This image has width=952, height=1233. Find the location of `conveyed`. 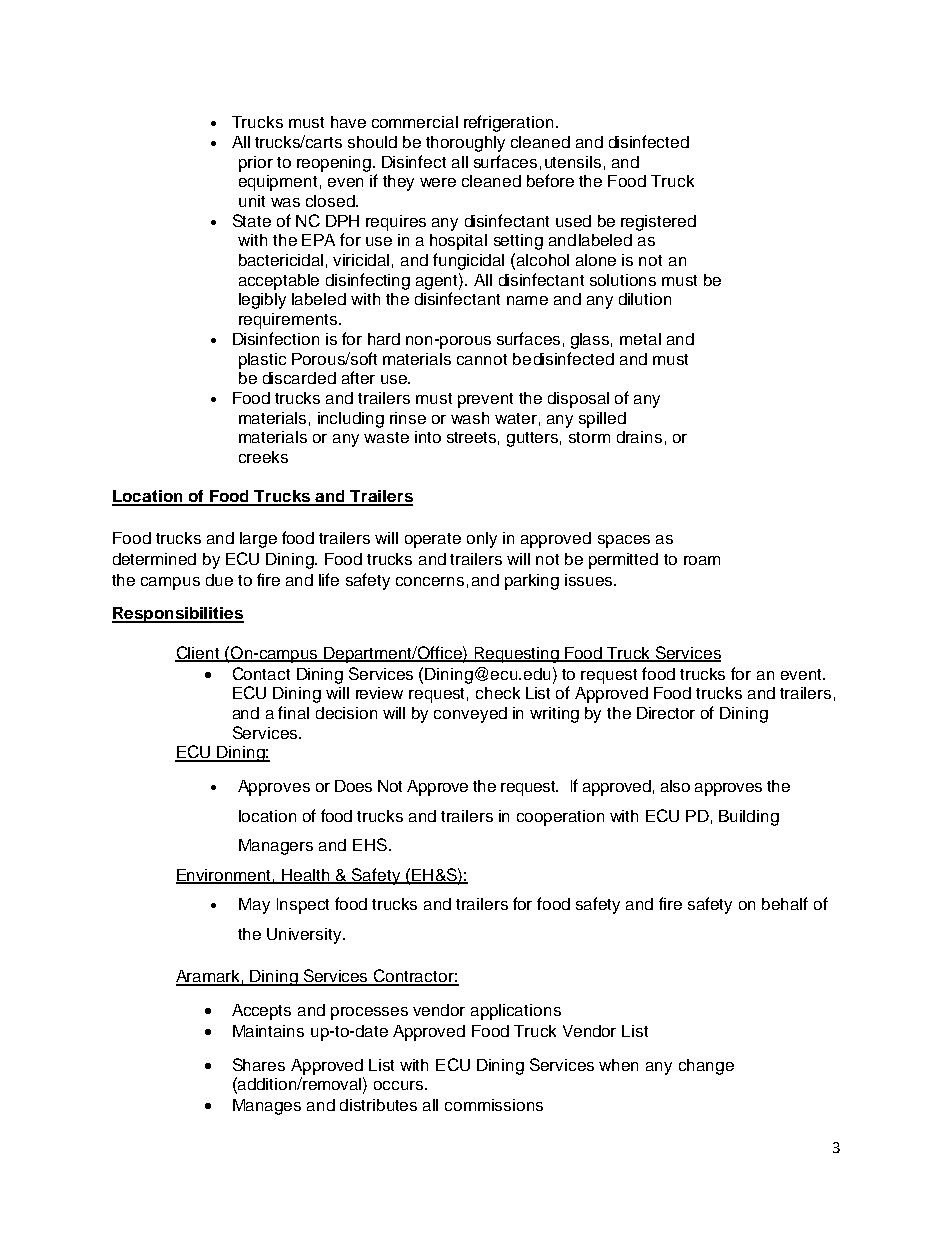

conveyed is located at coordinates (470, 715).
